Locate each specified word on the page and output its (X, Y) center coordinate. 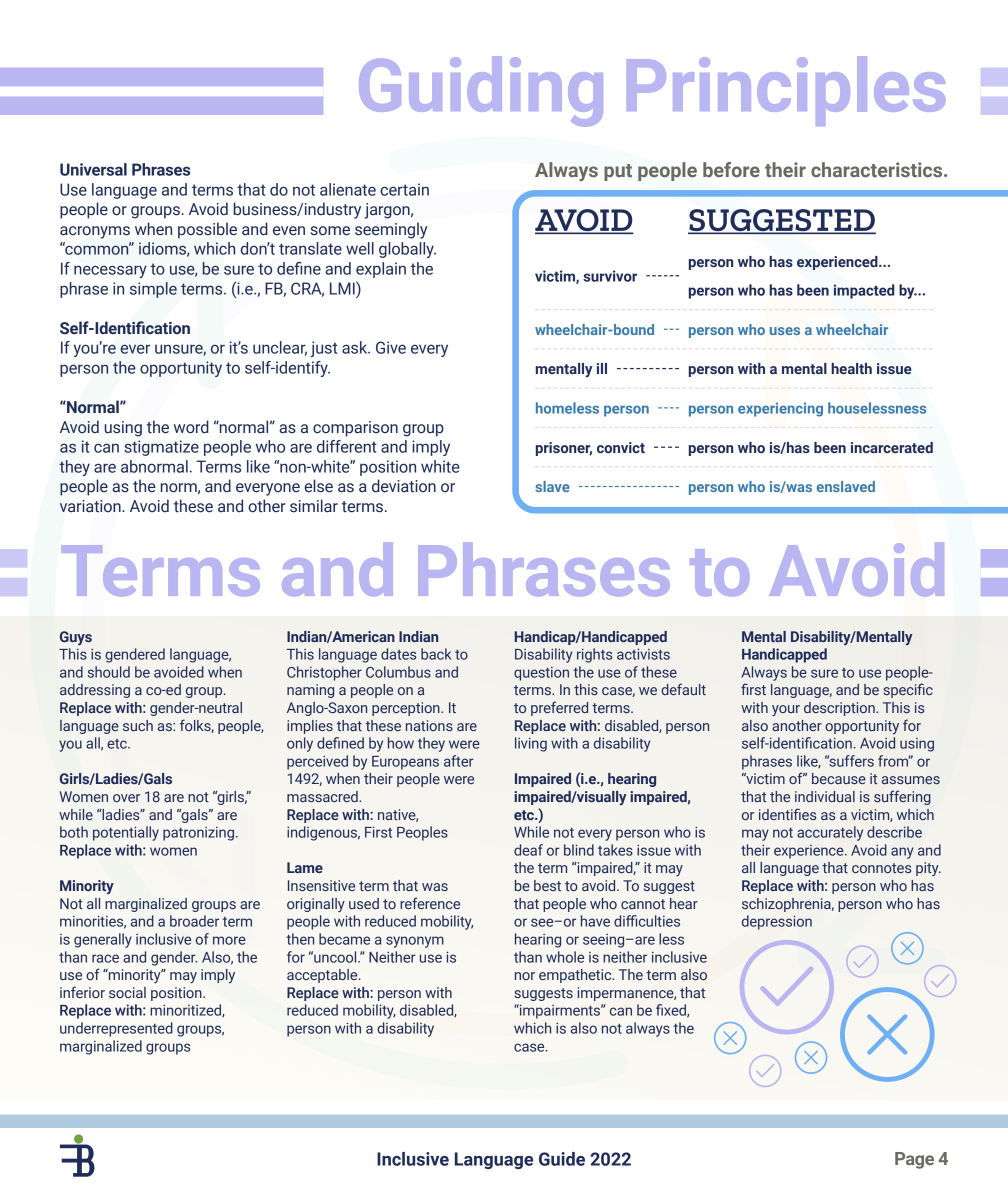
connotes (881, 868)
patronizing (198, 834)
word (191, 427)
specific (908, 690)
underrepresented (116, 1029)
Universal (93, 169)
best (547, 885)
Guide (562, 1159)
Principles (786, 91)
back (436, 654)
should (109, 672)
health (851, 369)
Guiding (481, 91)
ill (602, 368)
